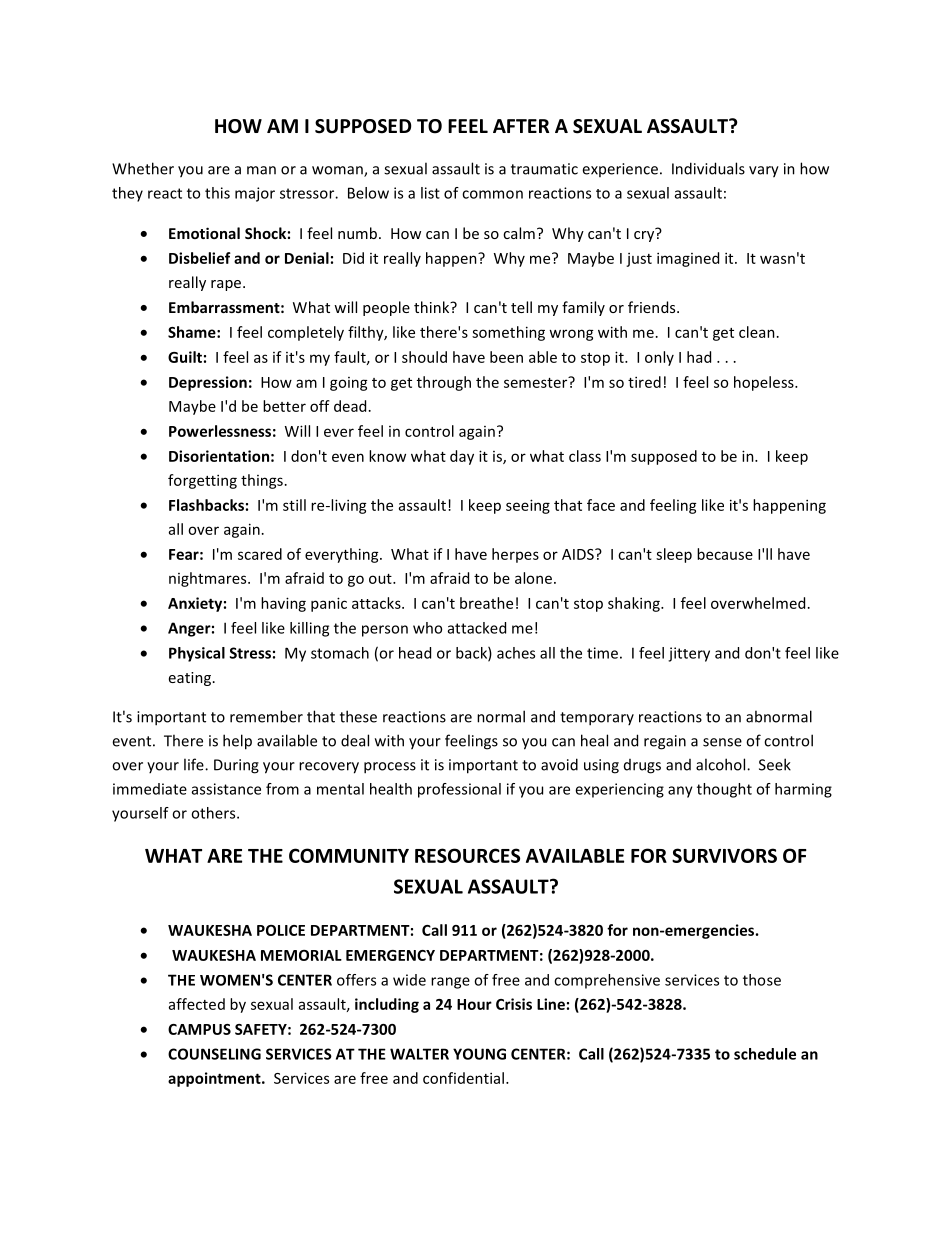 This screenshot has height=1233, width=952. What do you see at coordinates (214, 1054) in the screenshot?
I see `COUNSELING` at bounding box center [214, 1054].
